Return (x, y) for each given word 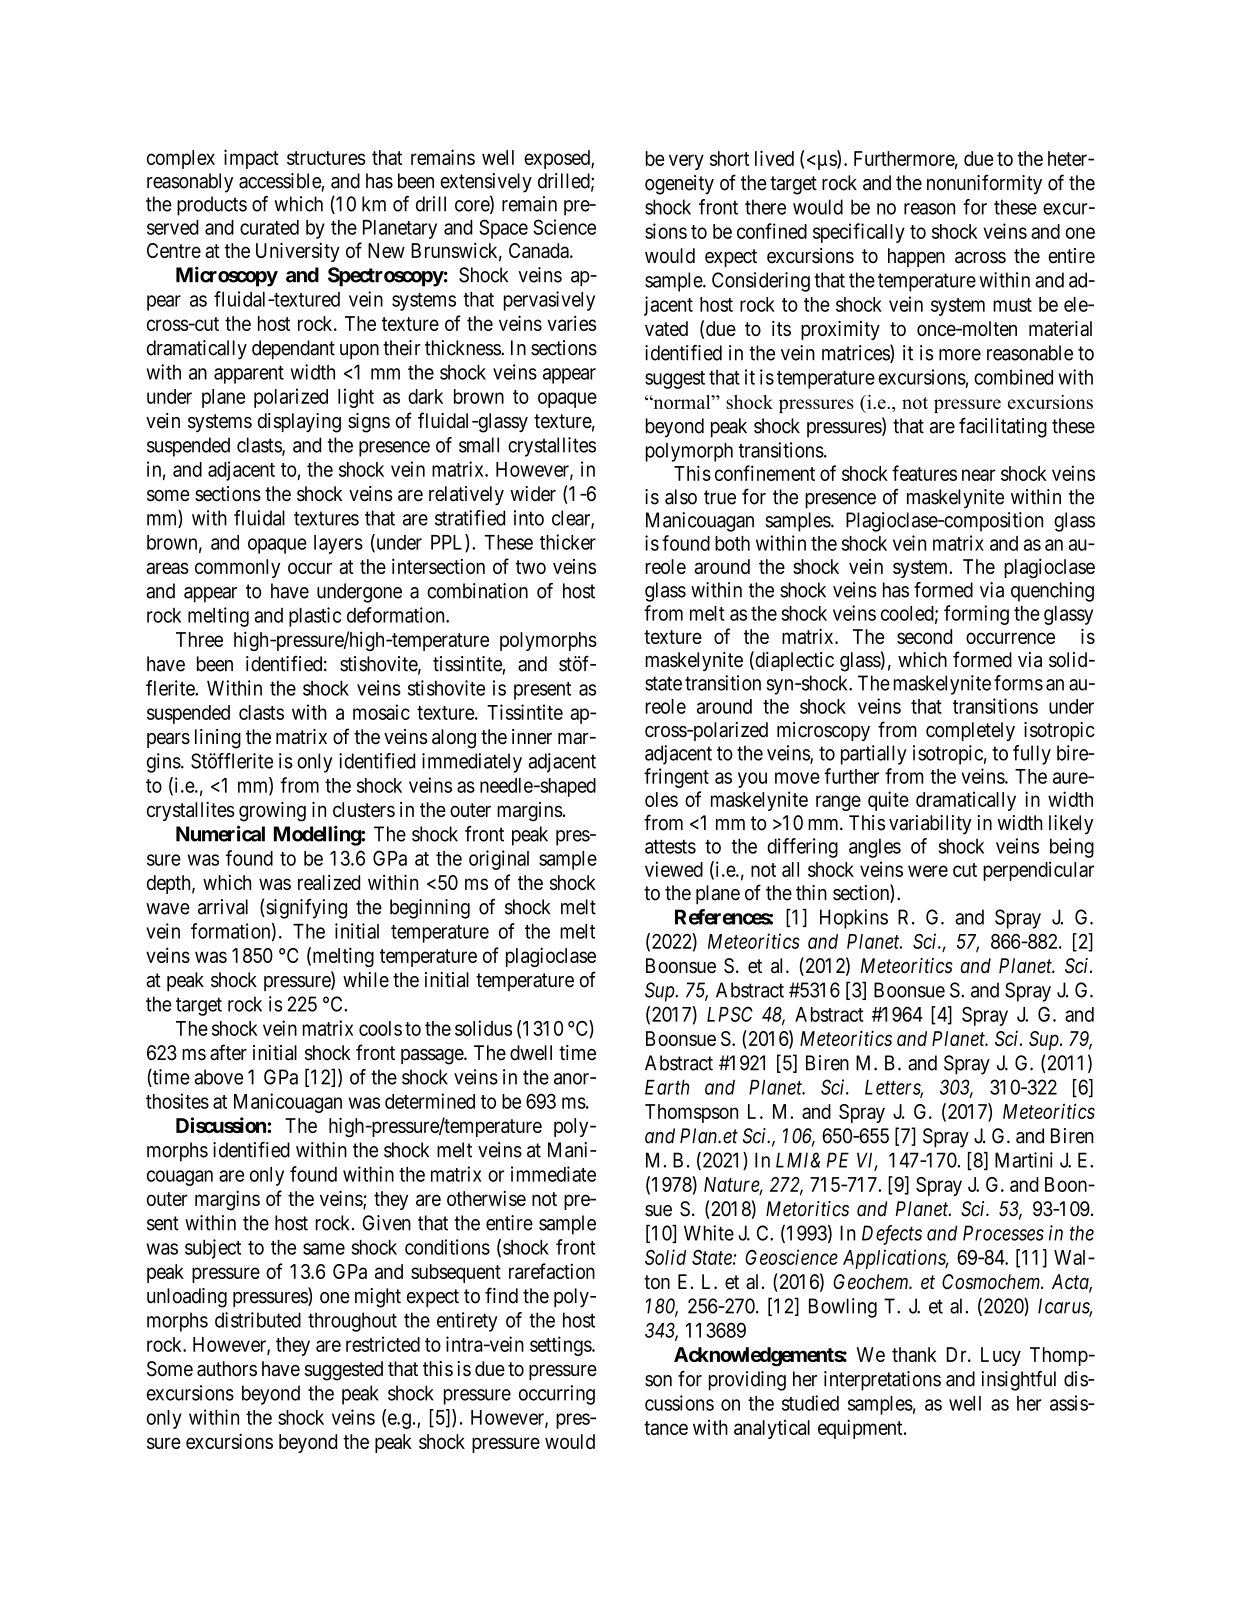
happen (916, 257)
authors (227, 1369)
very (686, 162)
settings (561, 1346)
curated (269, 227)
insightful (1018, 1381)
